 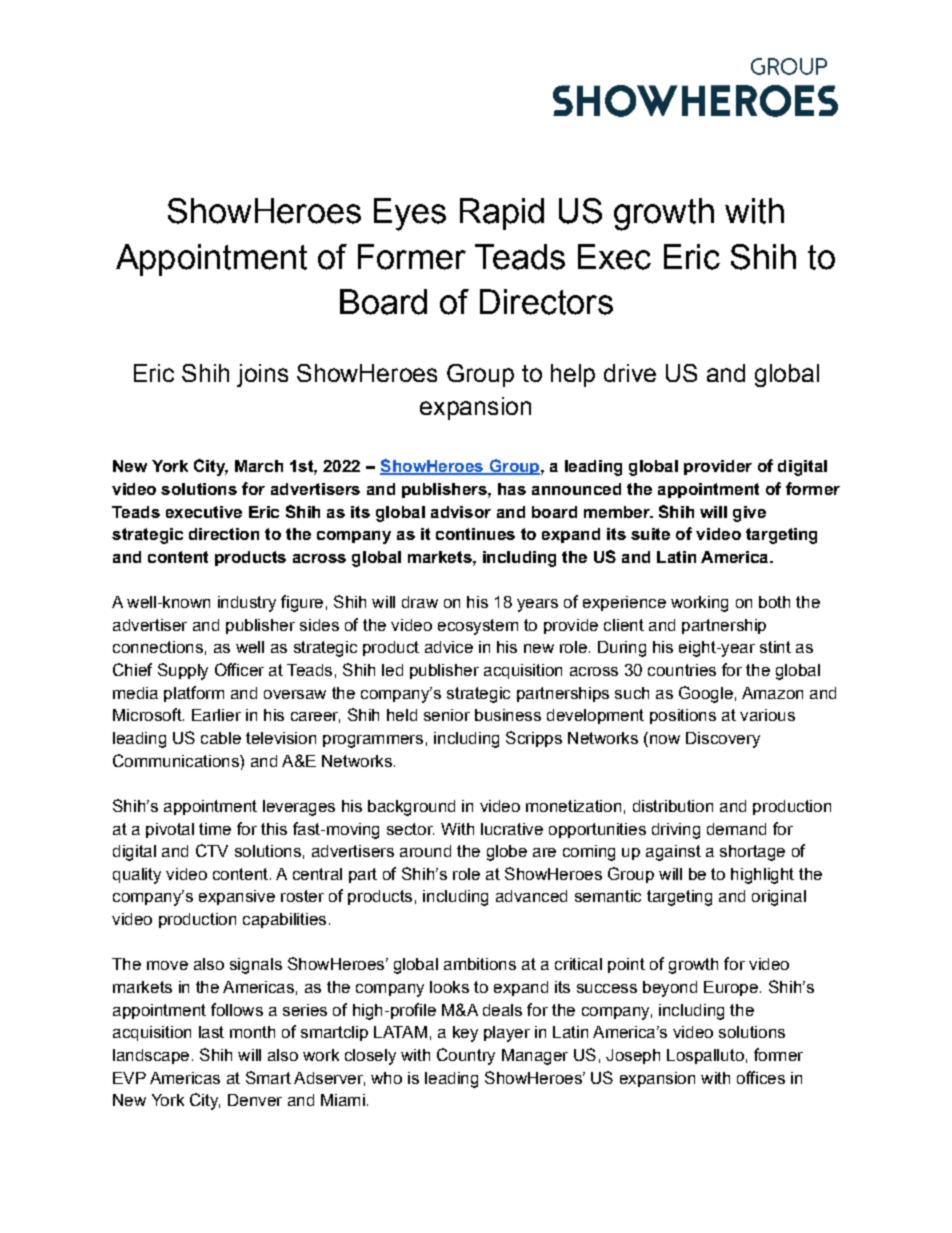 I want to click on Directors, so click(x=546, y=302).
